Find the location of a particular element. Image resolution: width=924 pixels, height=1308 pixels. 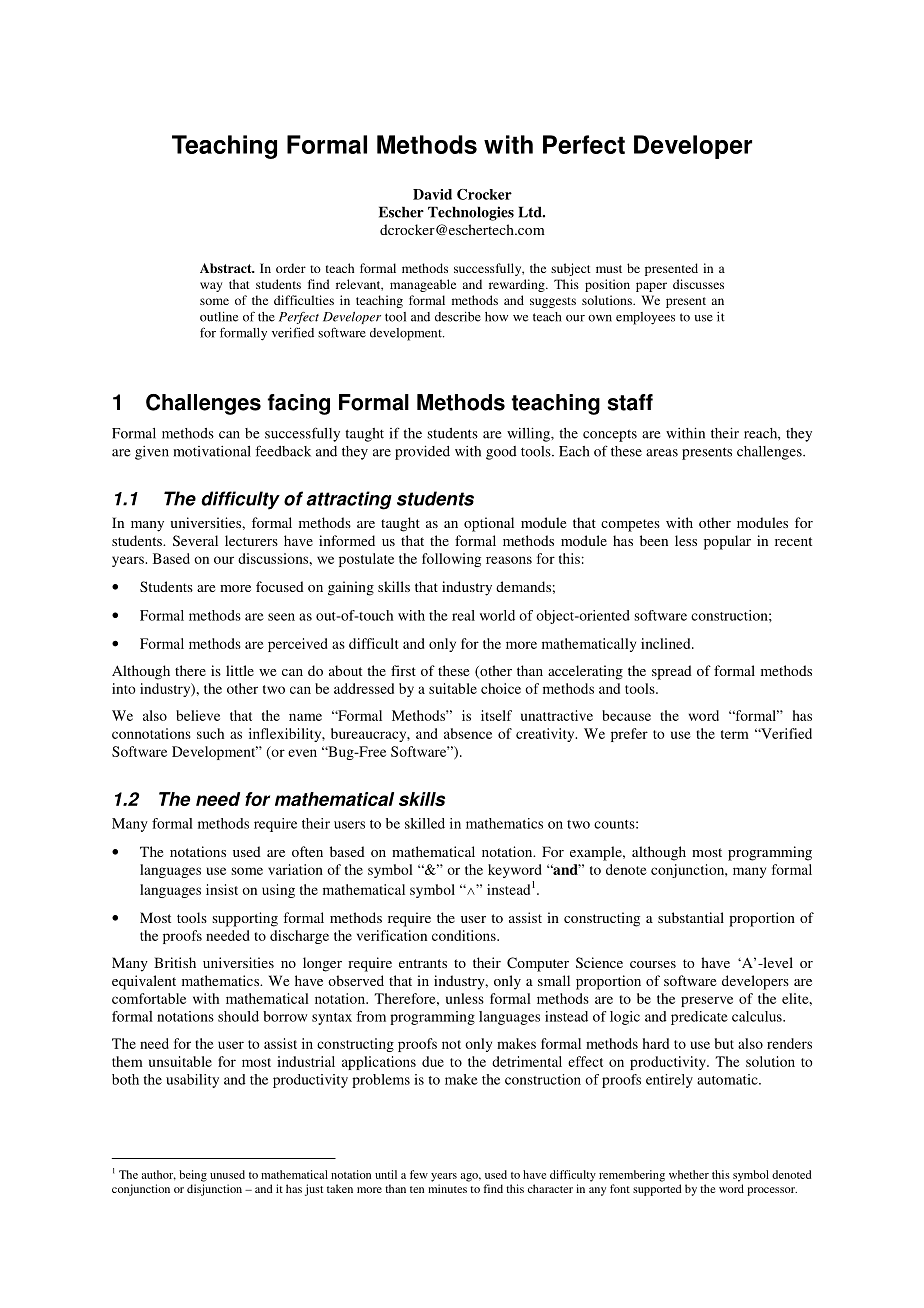

discusses is located at coordinates (698, 284).
